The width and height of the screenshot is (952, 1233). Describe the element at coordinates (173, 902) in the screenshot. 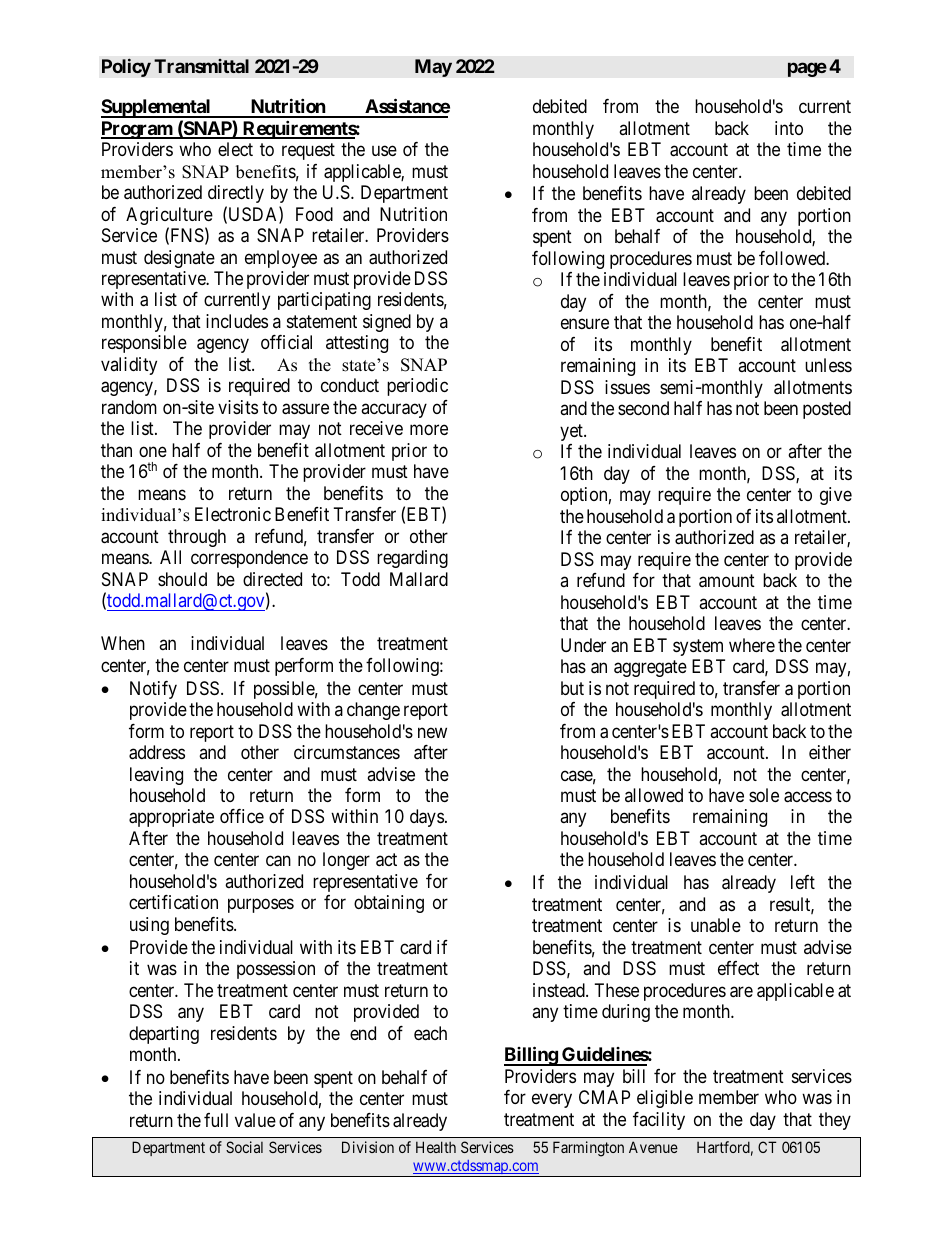

I see `certification` at that location.
